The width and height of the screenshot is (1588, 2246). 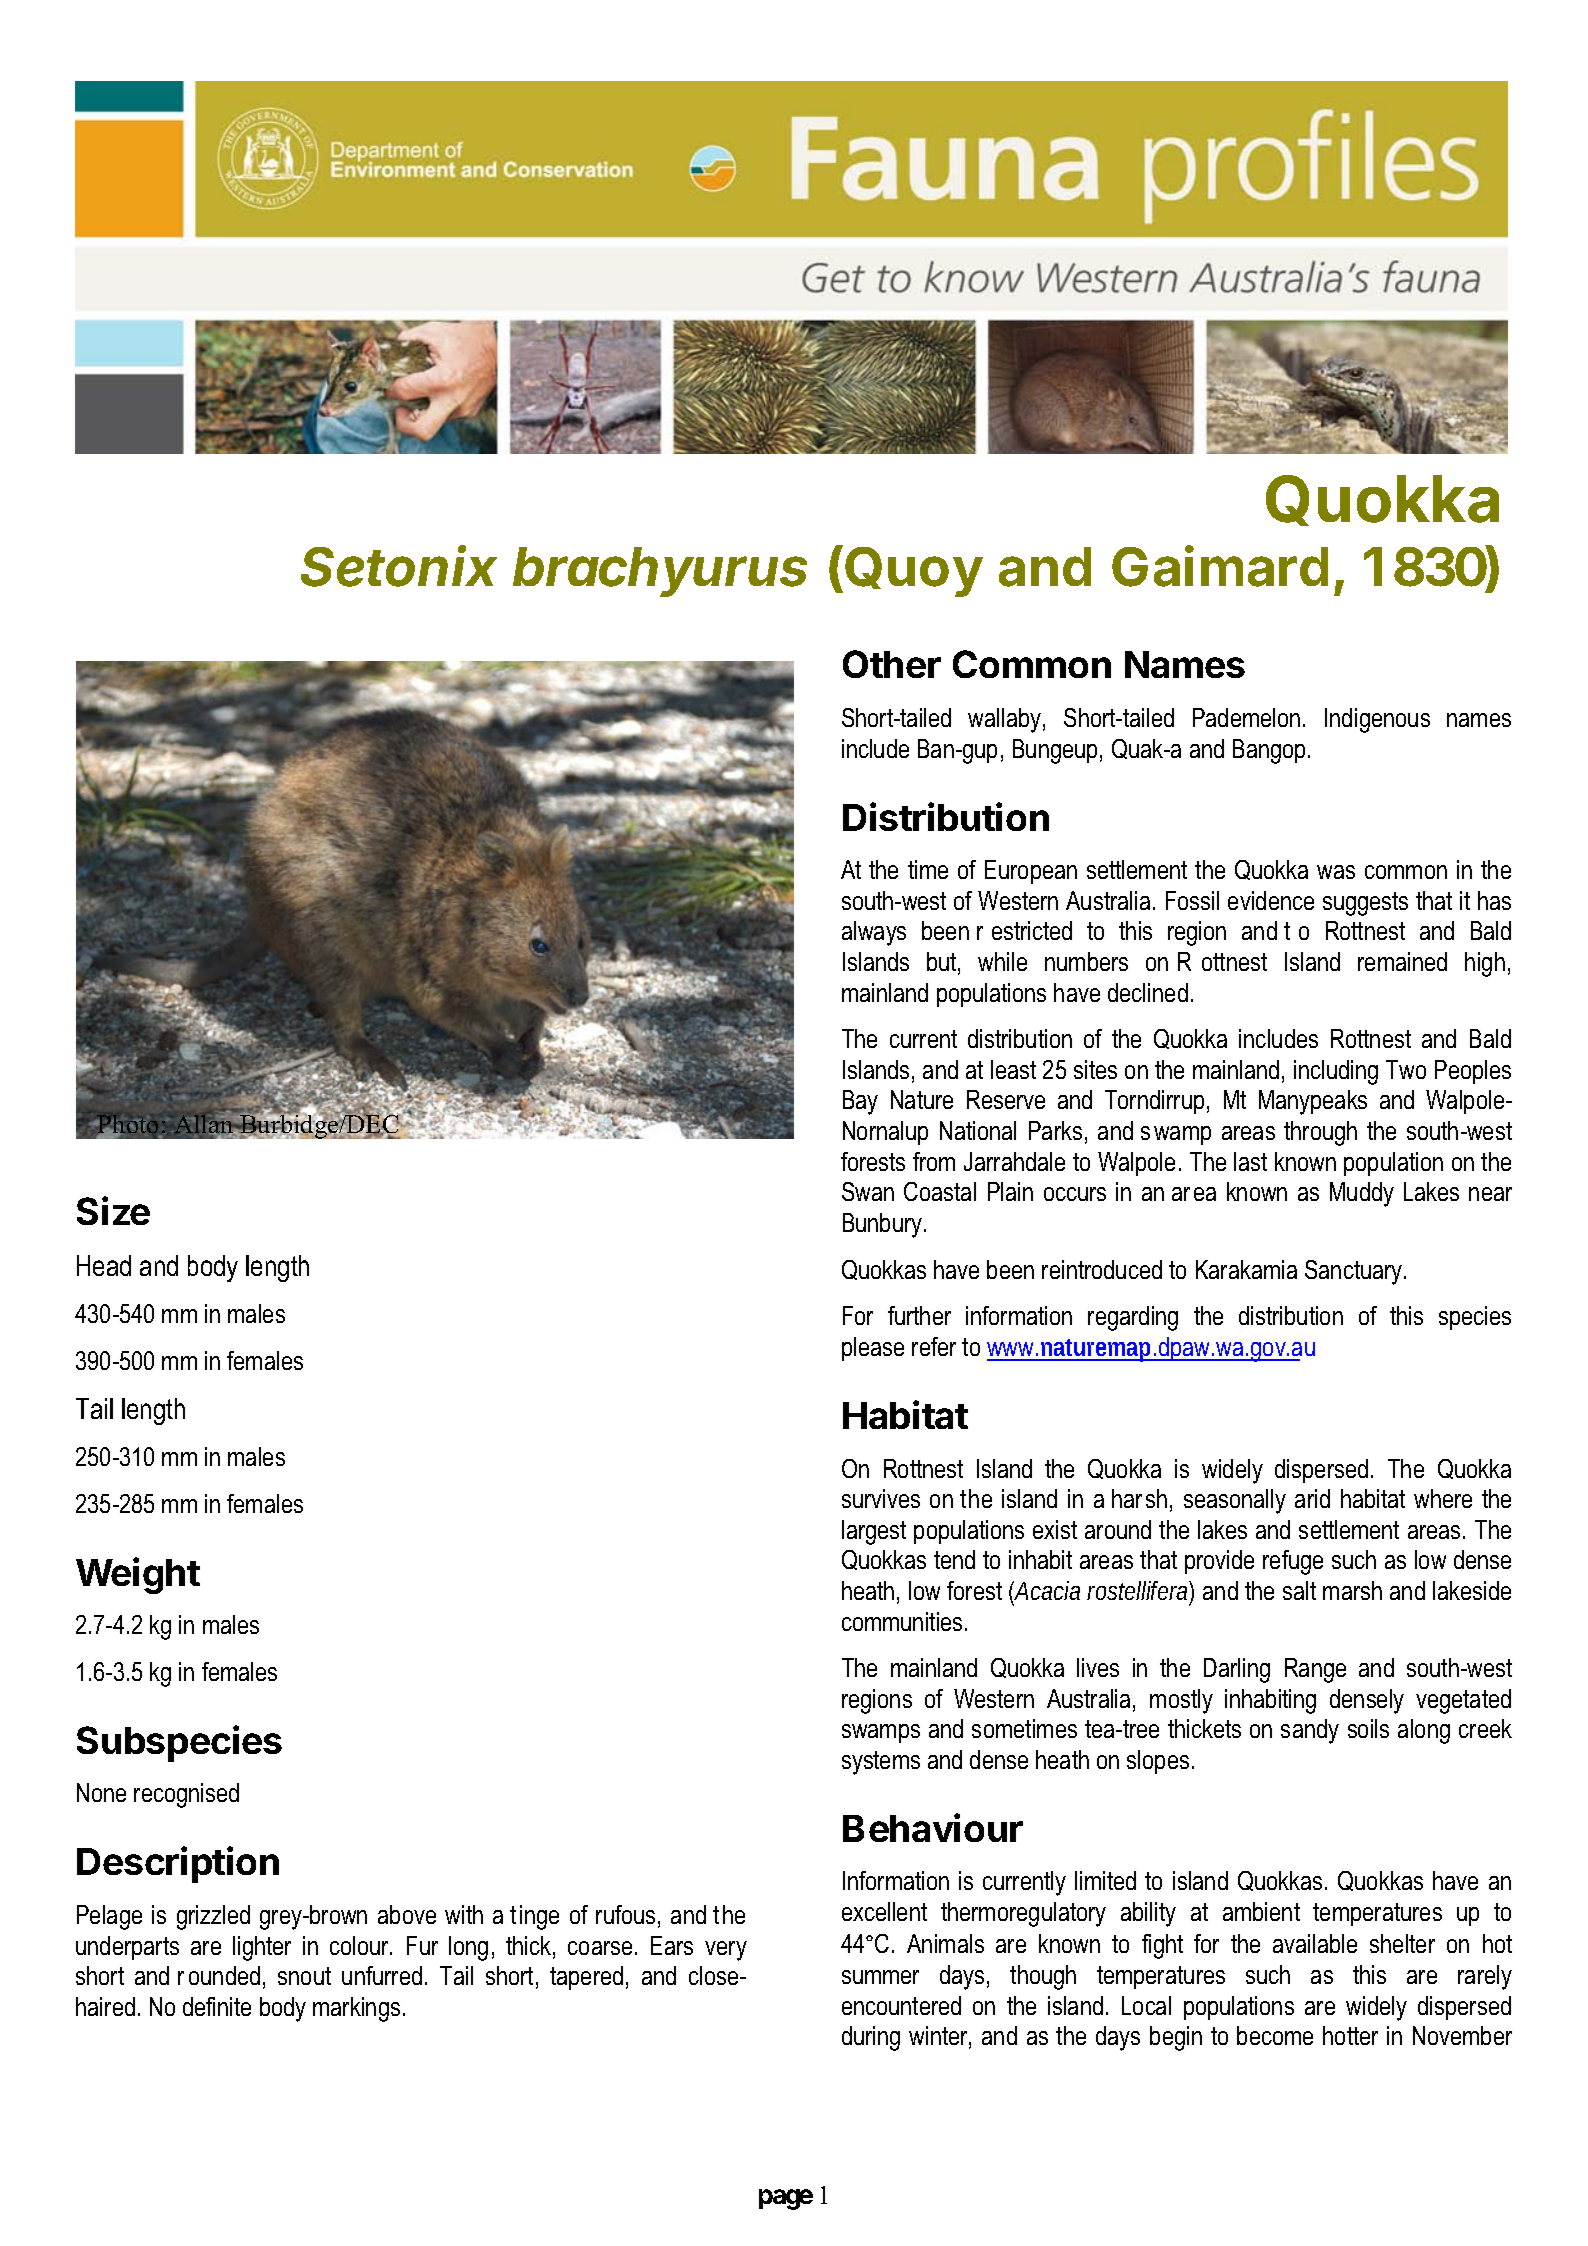 What do you see at coordinates (138, 1575) in the screenshot?
I see `Weight` at bounding box center [138, 1575].
